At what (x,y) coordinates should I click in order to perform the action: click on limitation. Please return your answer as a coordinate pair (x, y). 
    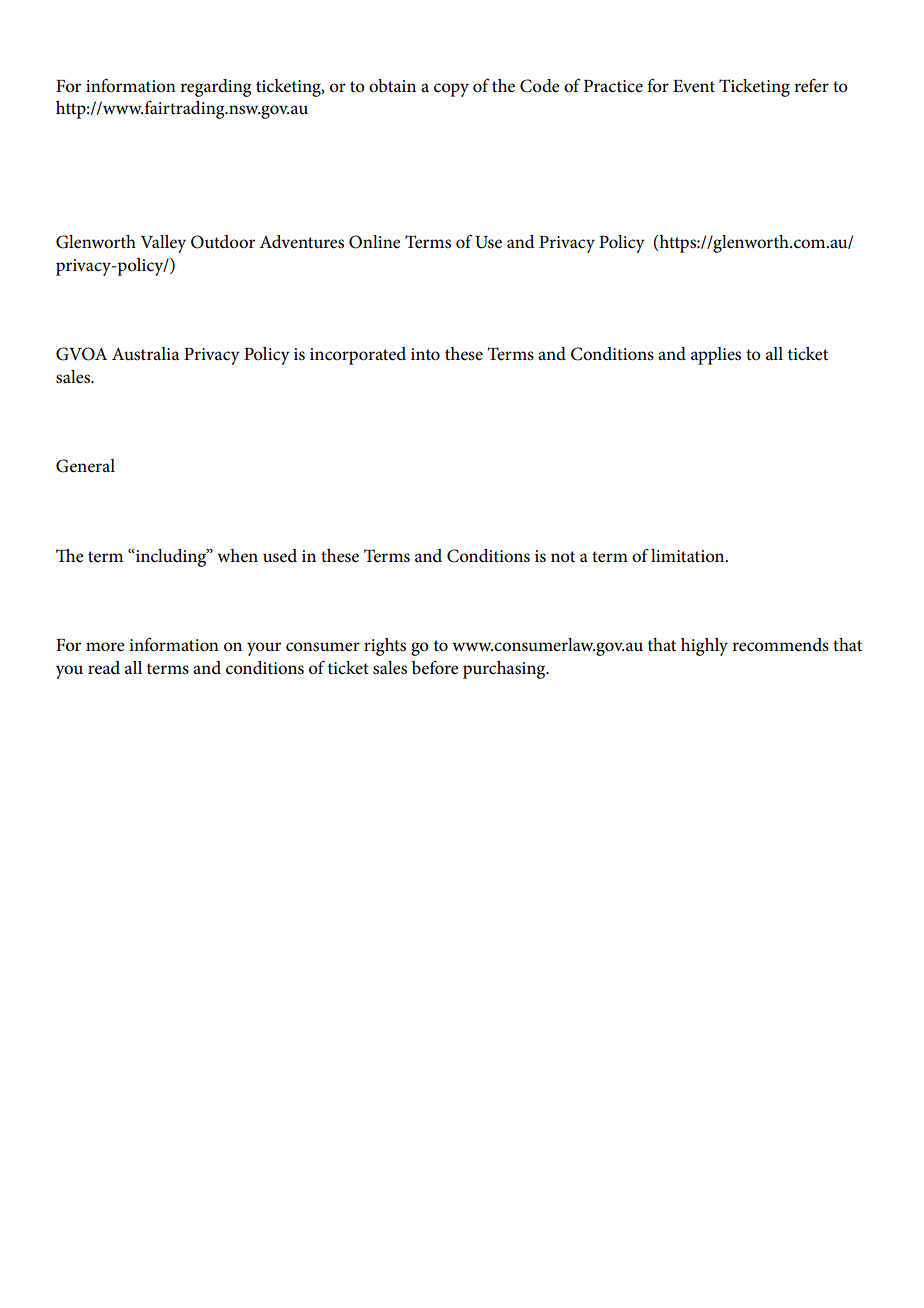
    Looking at the image, I should click on (689, 555).
